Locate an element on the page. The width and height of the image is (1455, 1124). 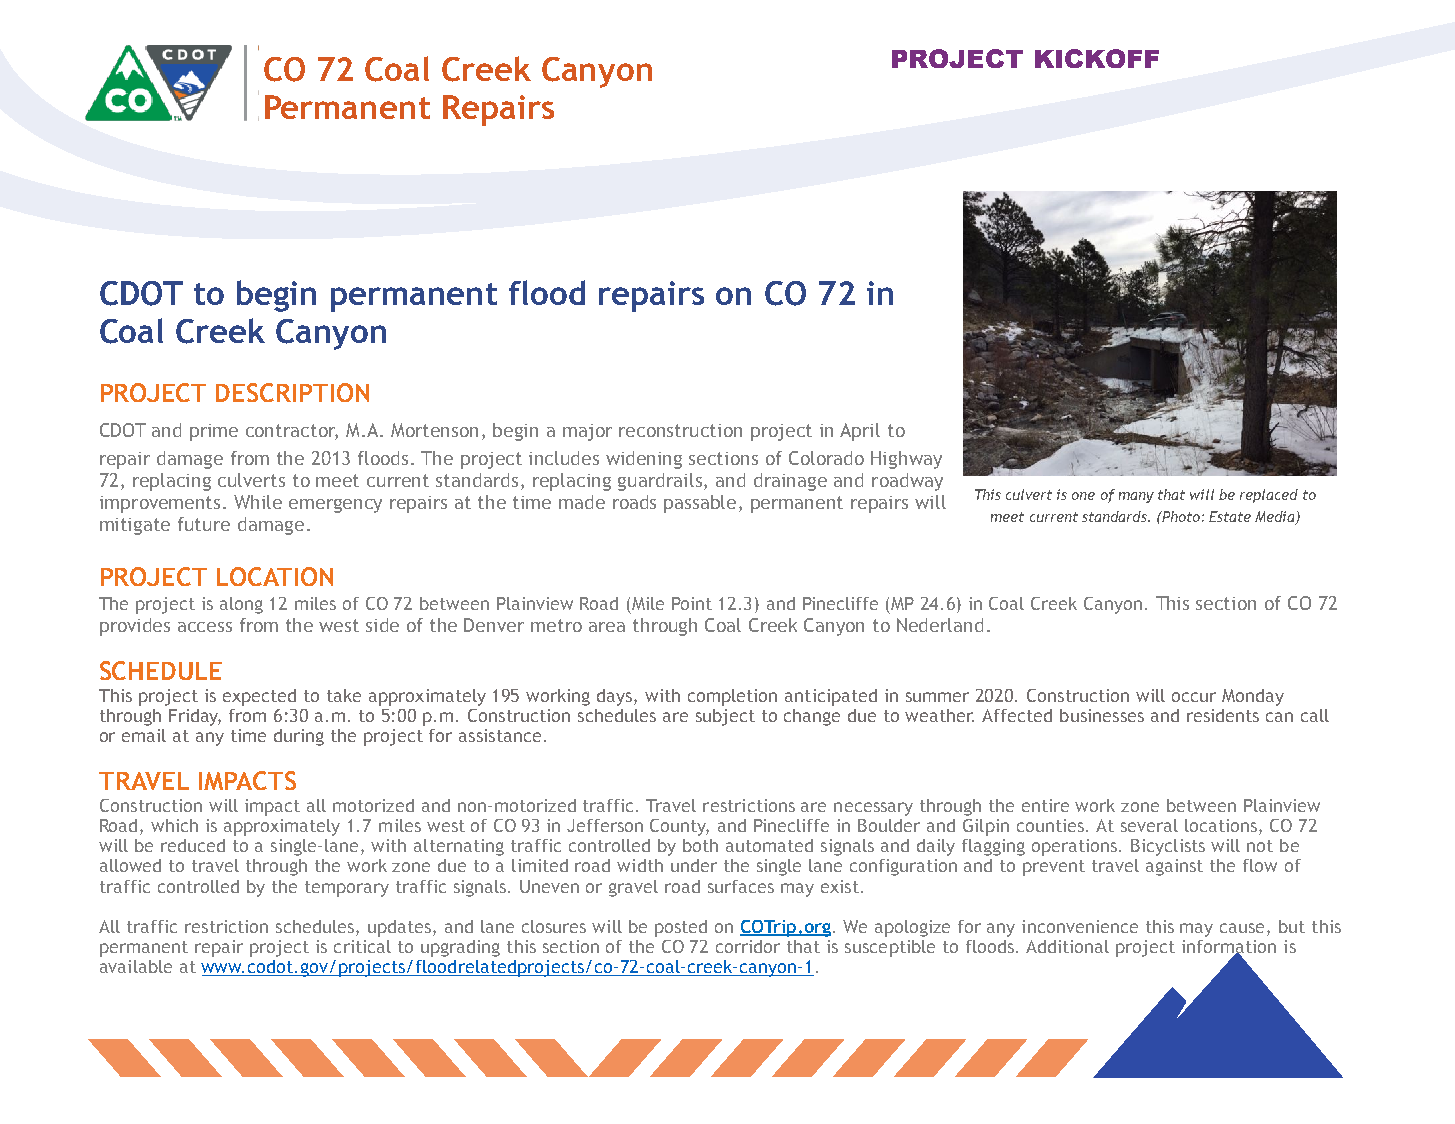
DESCRIPTION is located at coordinates (292, 392).
